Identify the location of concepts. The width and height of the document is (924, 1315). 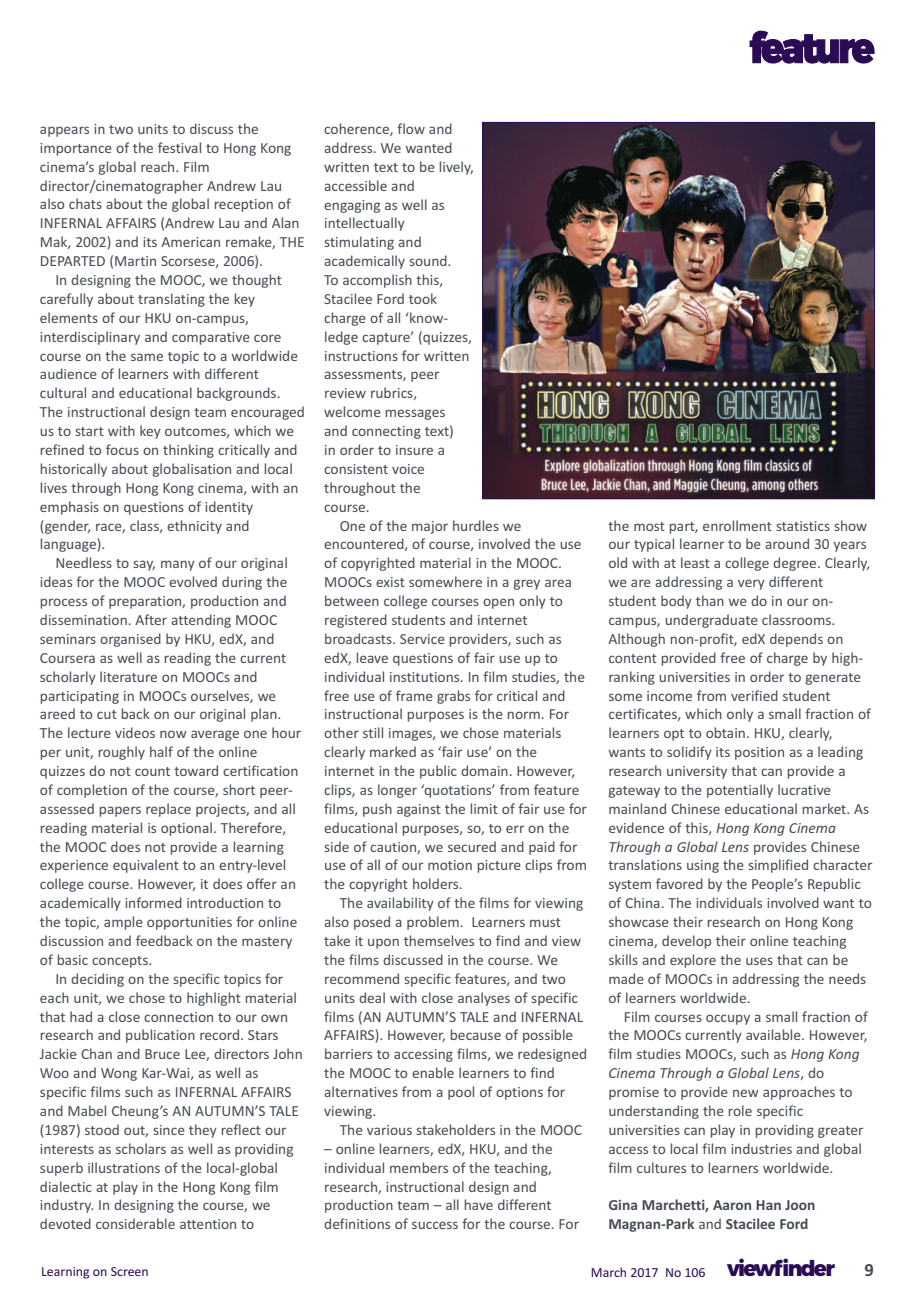
(121, 962).
